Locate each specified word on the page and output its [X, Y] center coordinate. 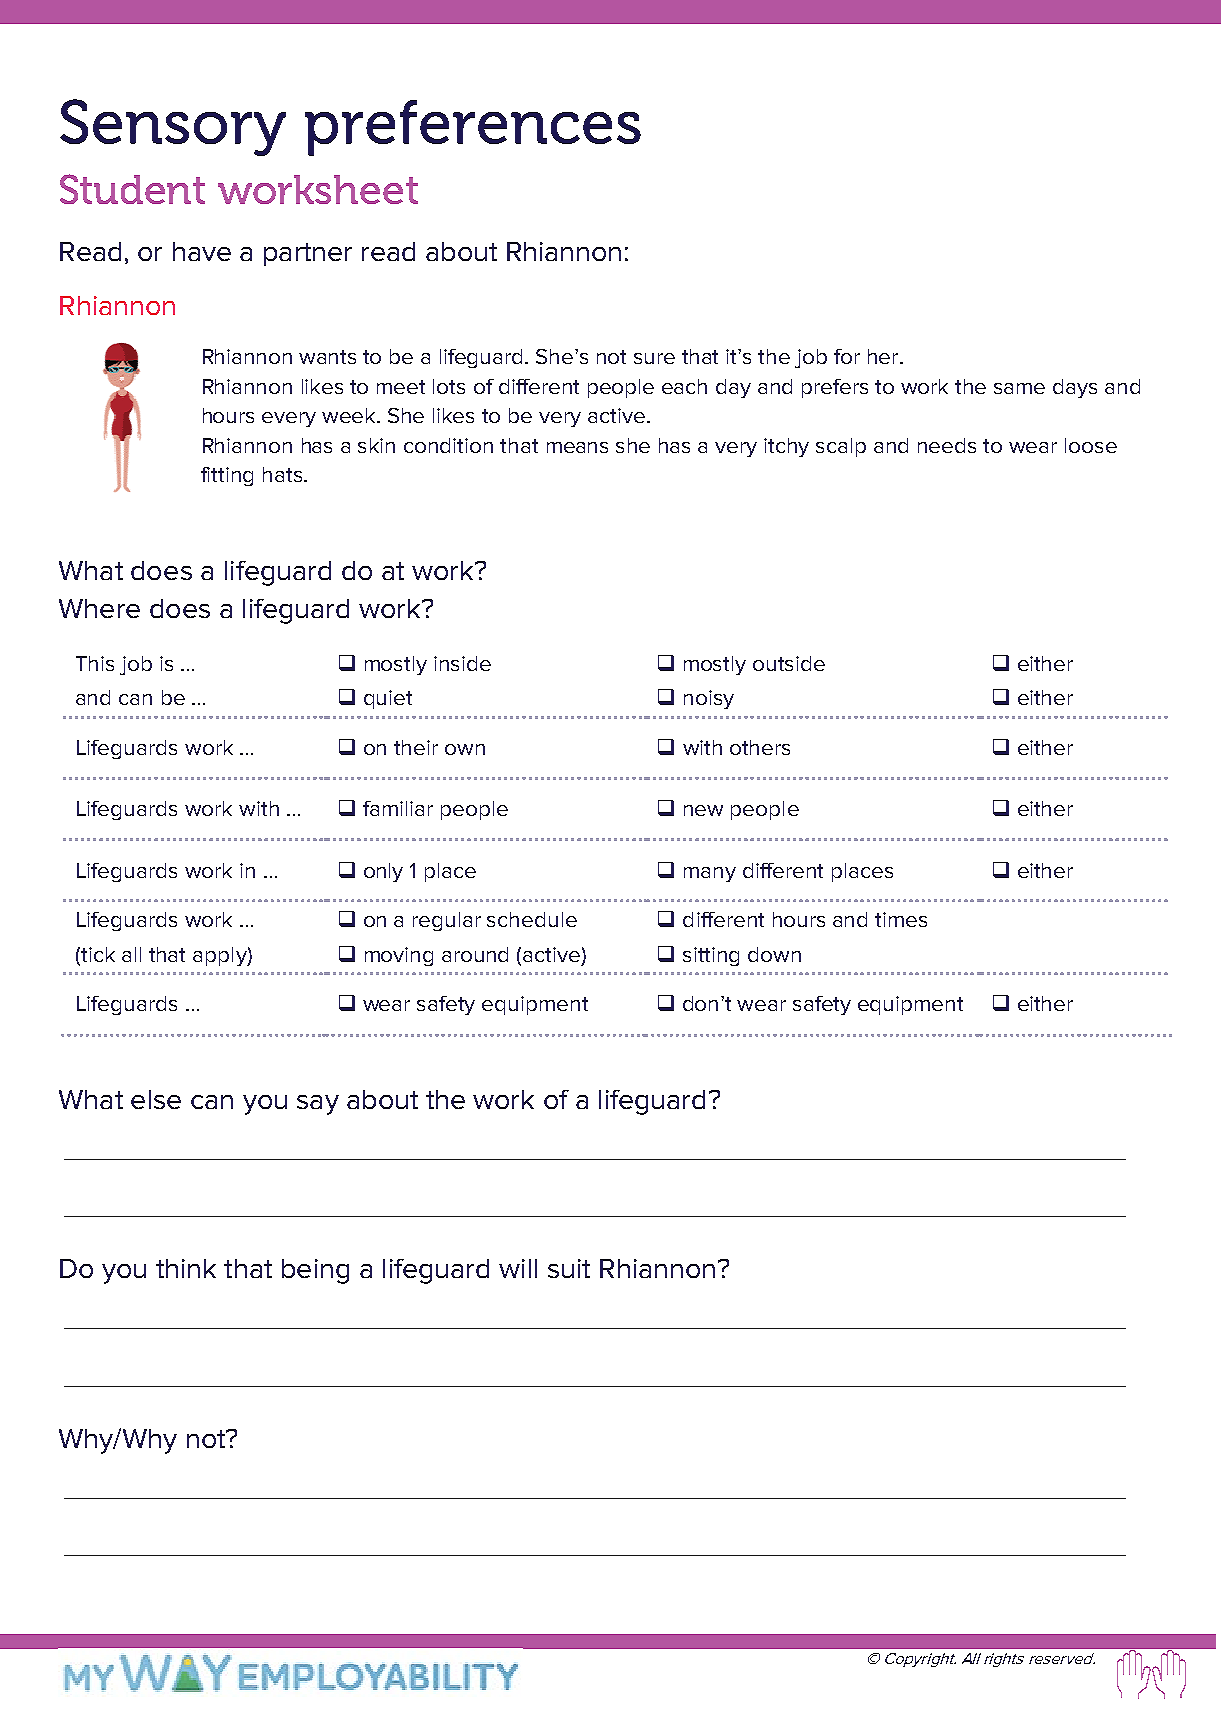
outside [789, 663]
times [901, 919]
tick [97, 956]
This [95, 663]
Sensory [173, 127]
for [847, 356]
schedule [532, 919]
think [186, 1268]
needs [947, 445]
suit [569, 1268]
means [577, 447]
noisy [709, 699]
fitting [227, 476]
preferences [473, 128]
